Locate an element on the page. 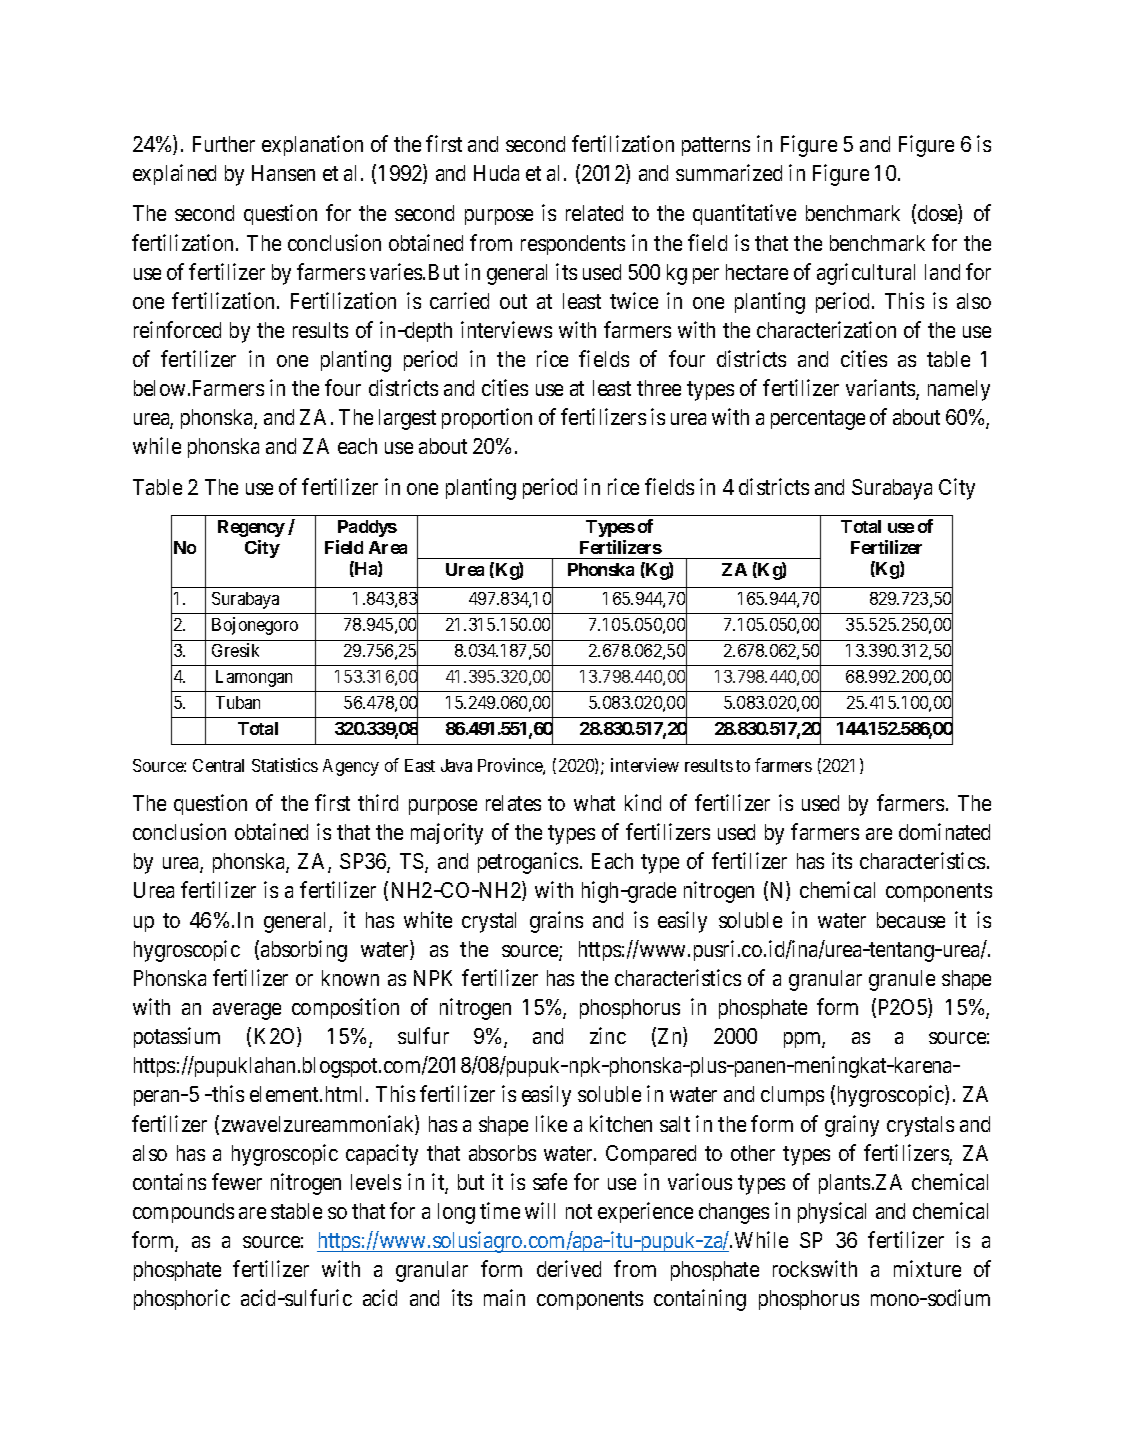 This document has width=1124, height=1454. absorbing is located at coordinates (304, 951).
